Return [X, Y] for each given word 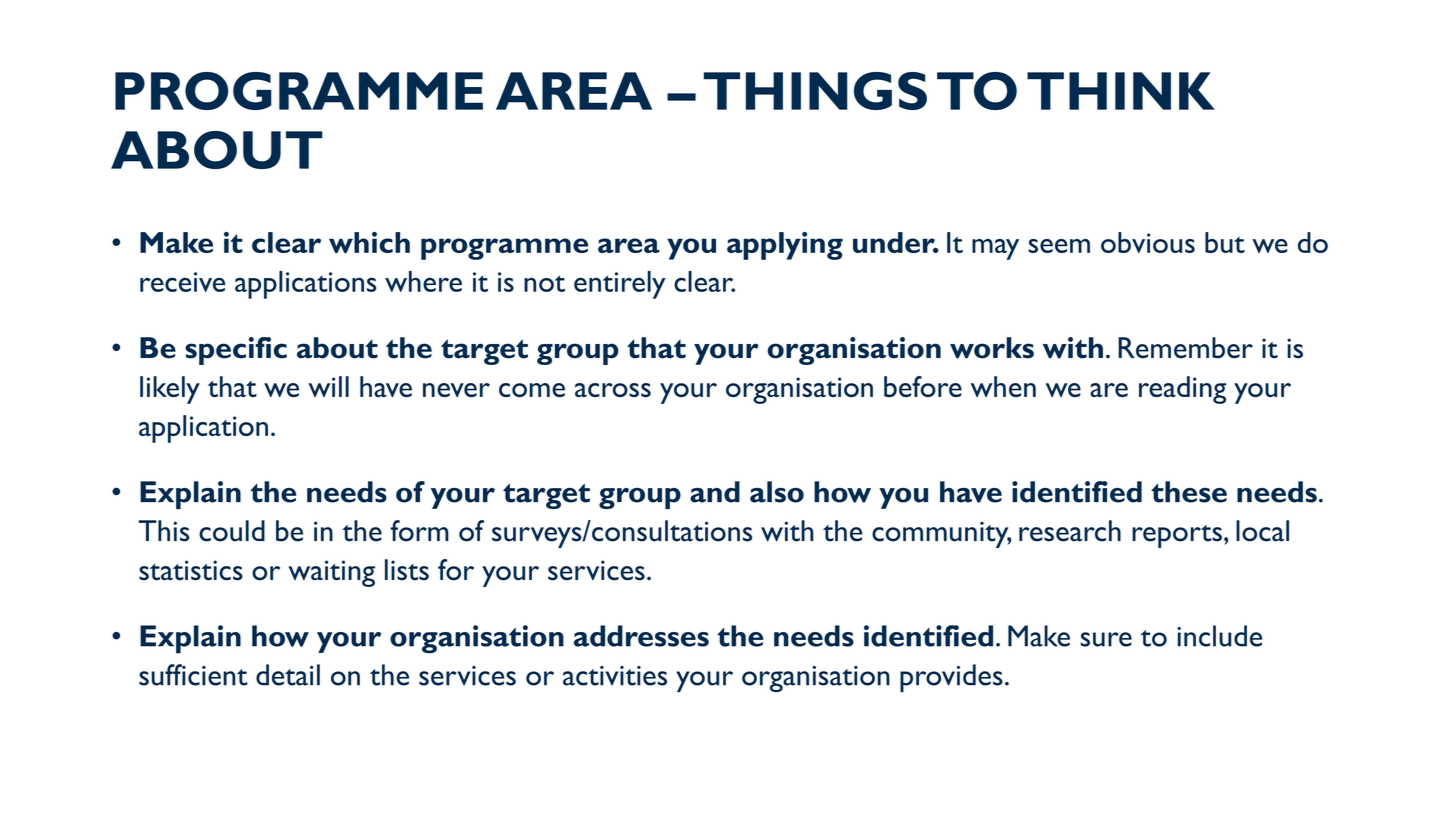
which [369, 242]
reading [1182, 390]
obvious [1148, 242]
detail [288, 675]
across [613, 390]
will [328, 386]
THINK [1121, 91]
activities [615, 676]
